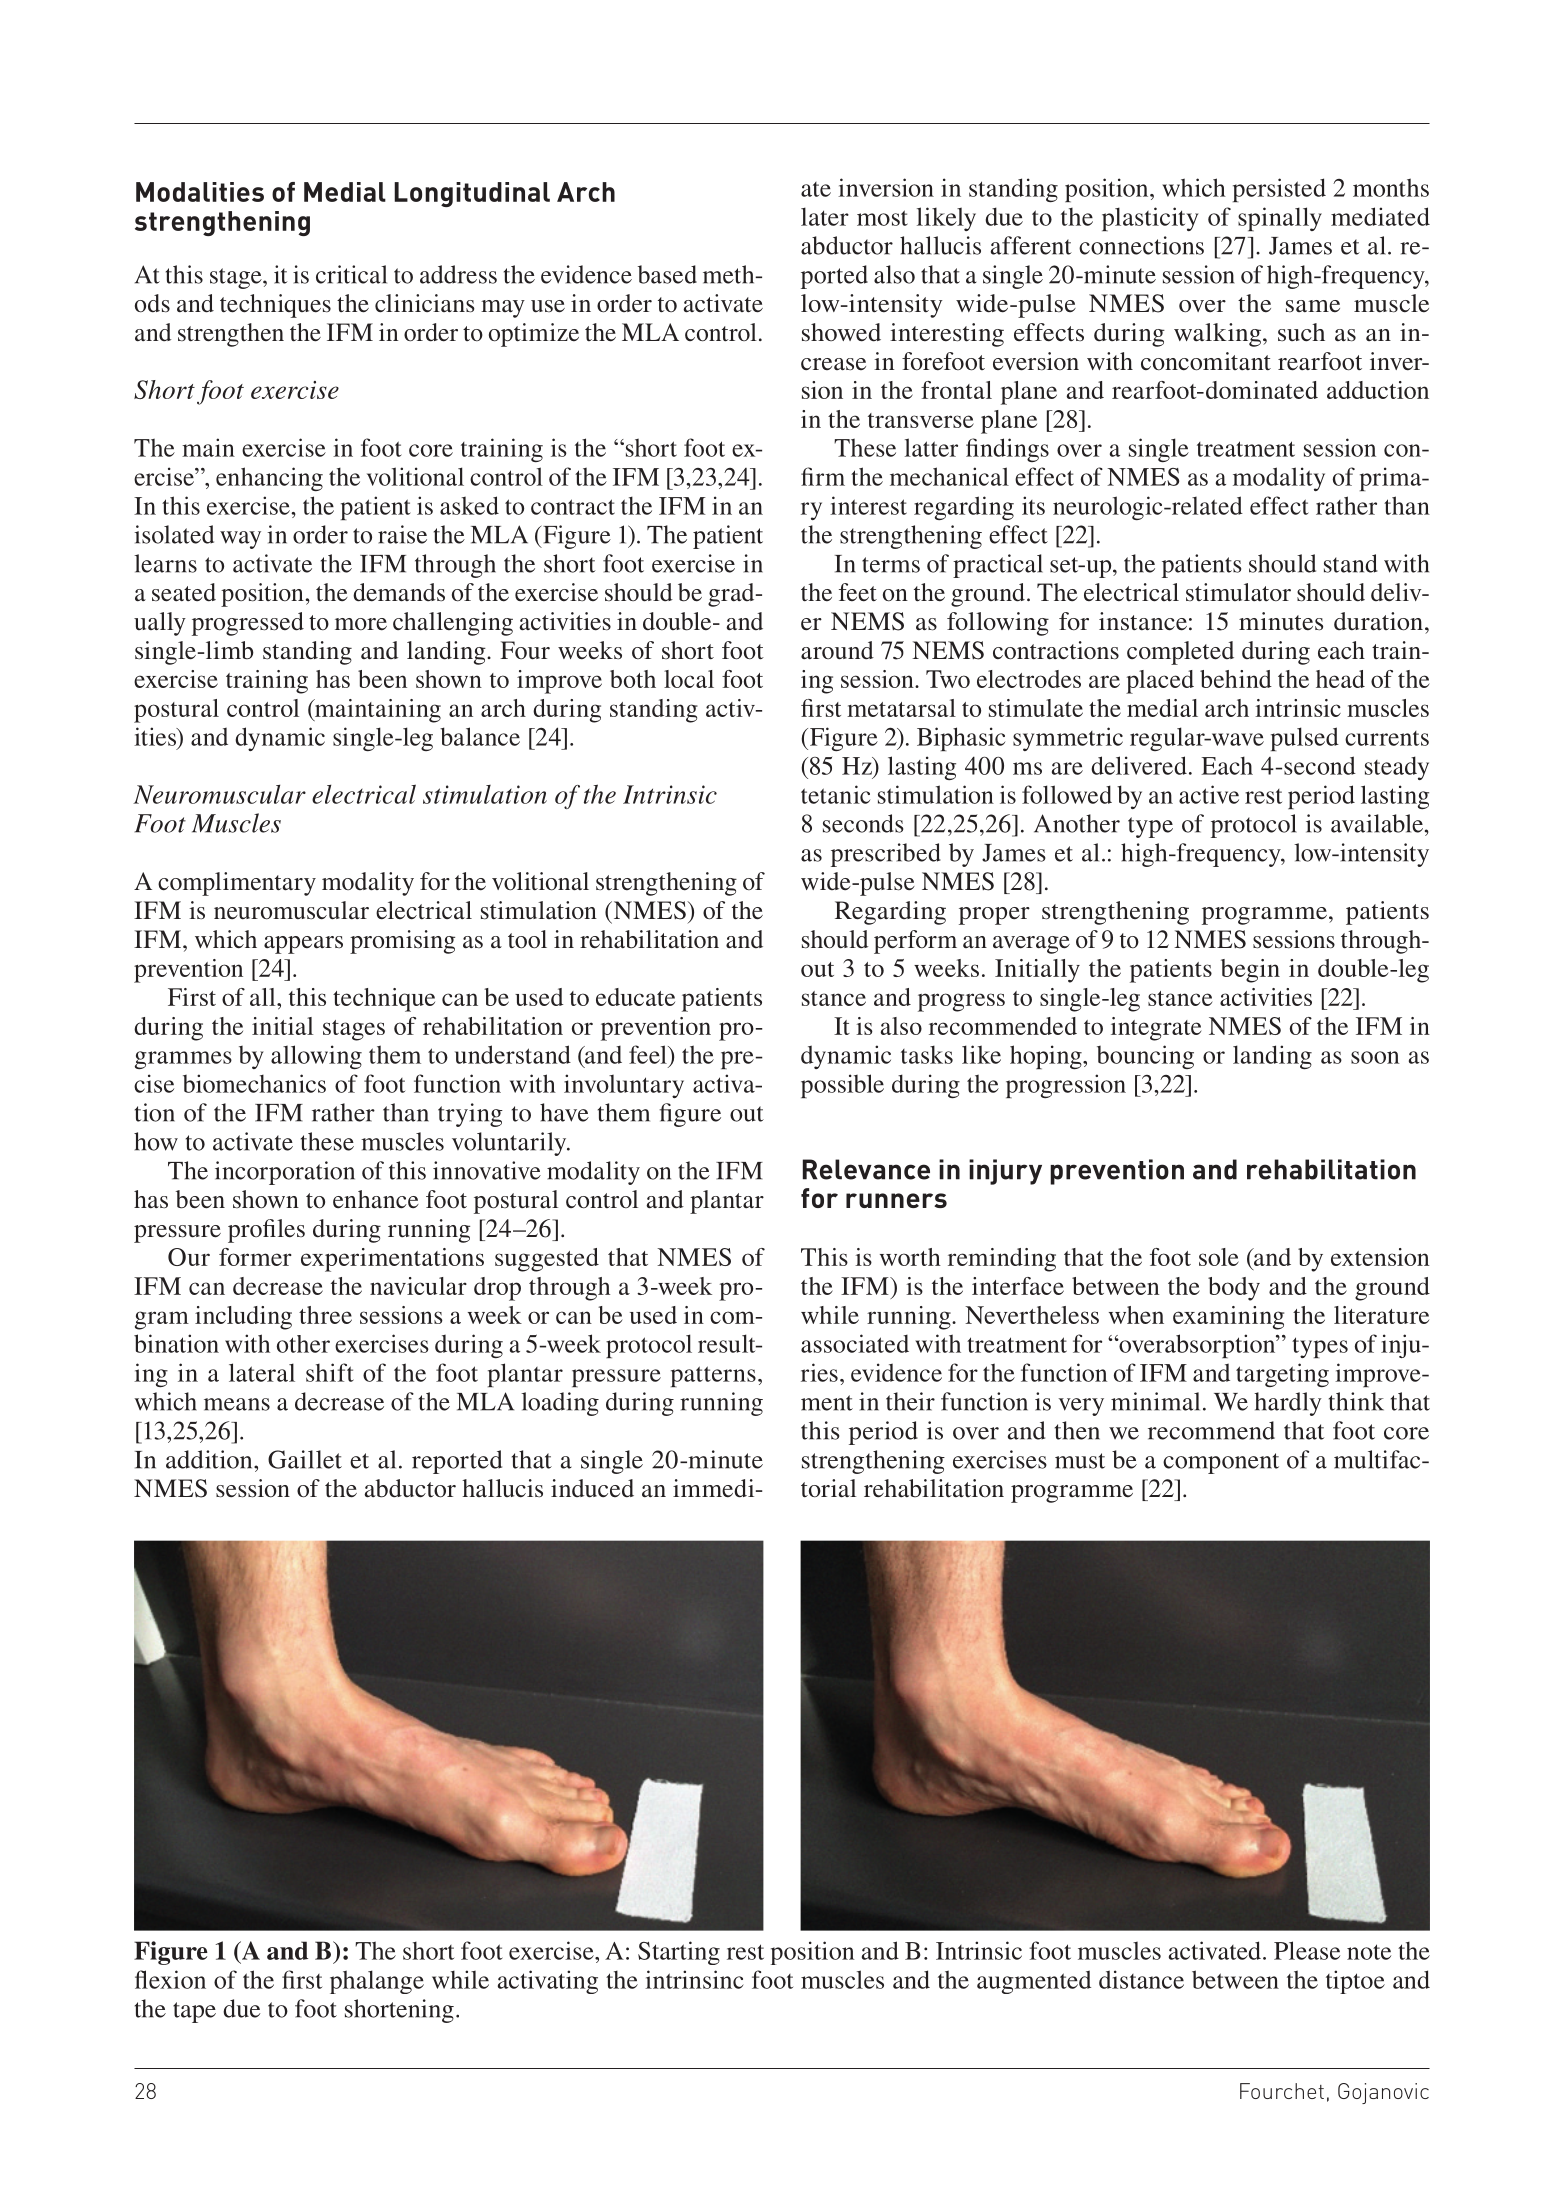 The width and height of the image is (1564, 2212). I want to click on shift, so click(330, 1372).
